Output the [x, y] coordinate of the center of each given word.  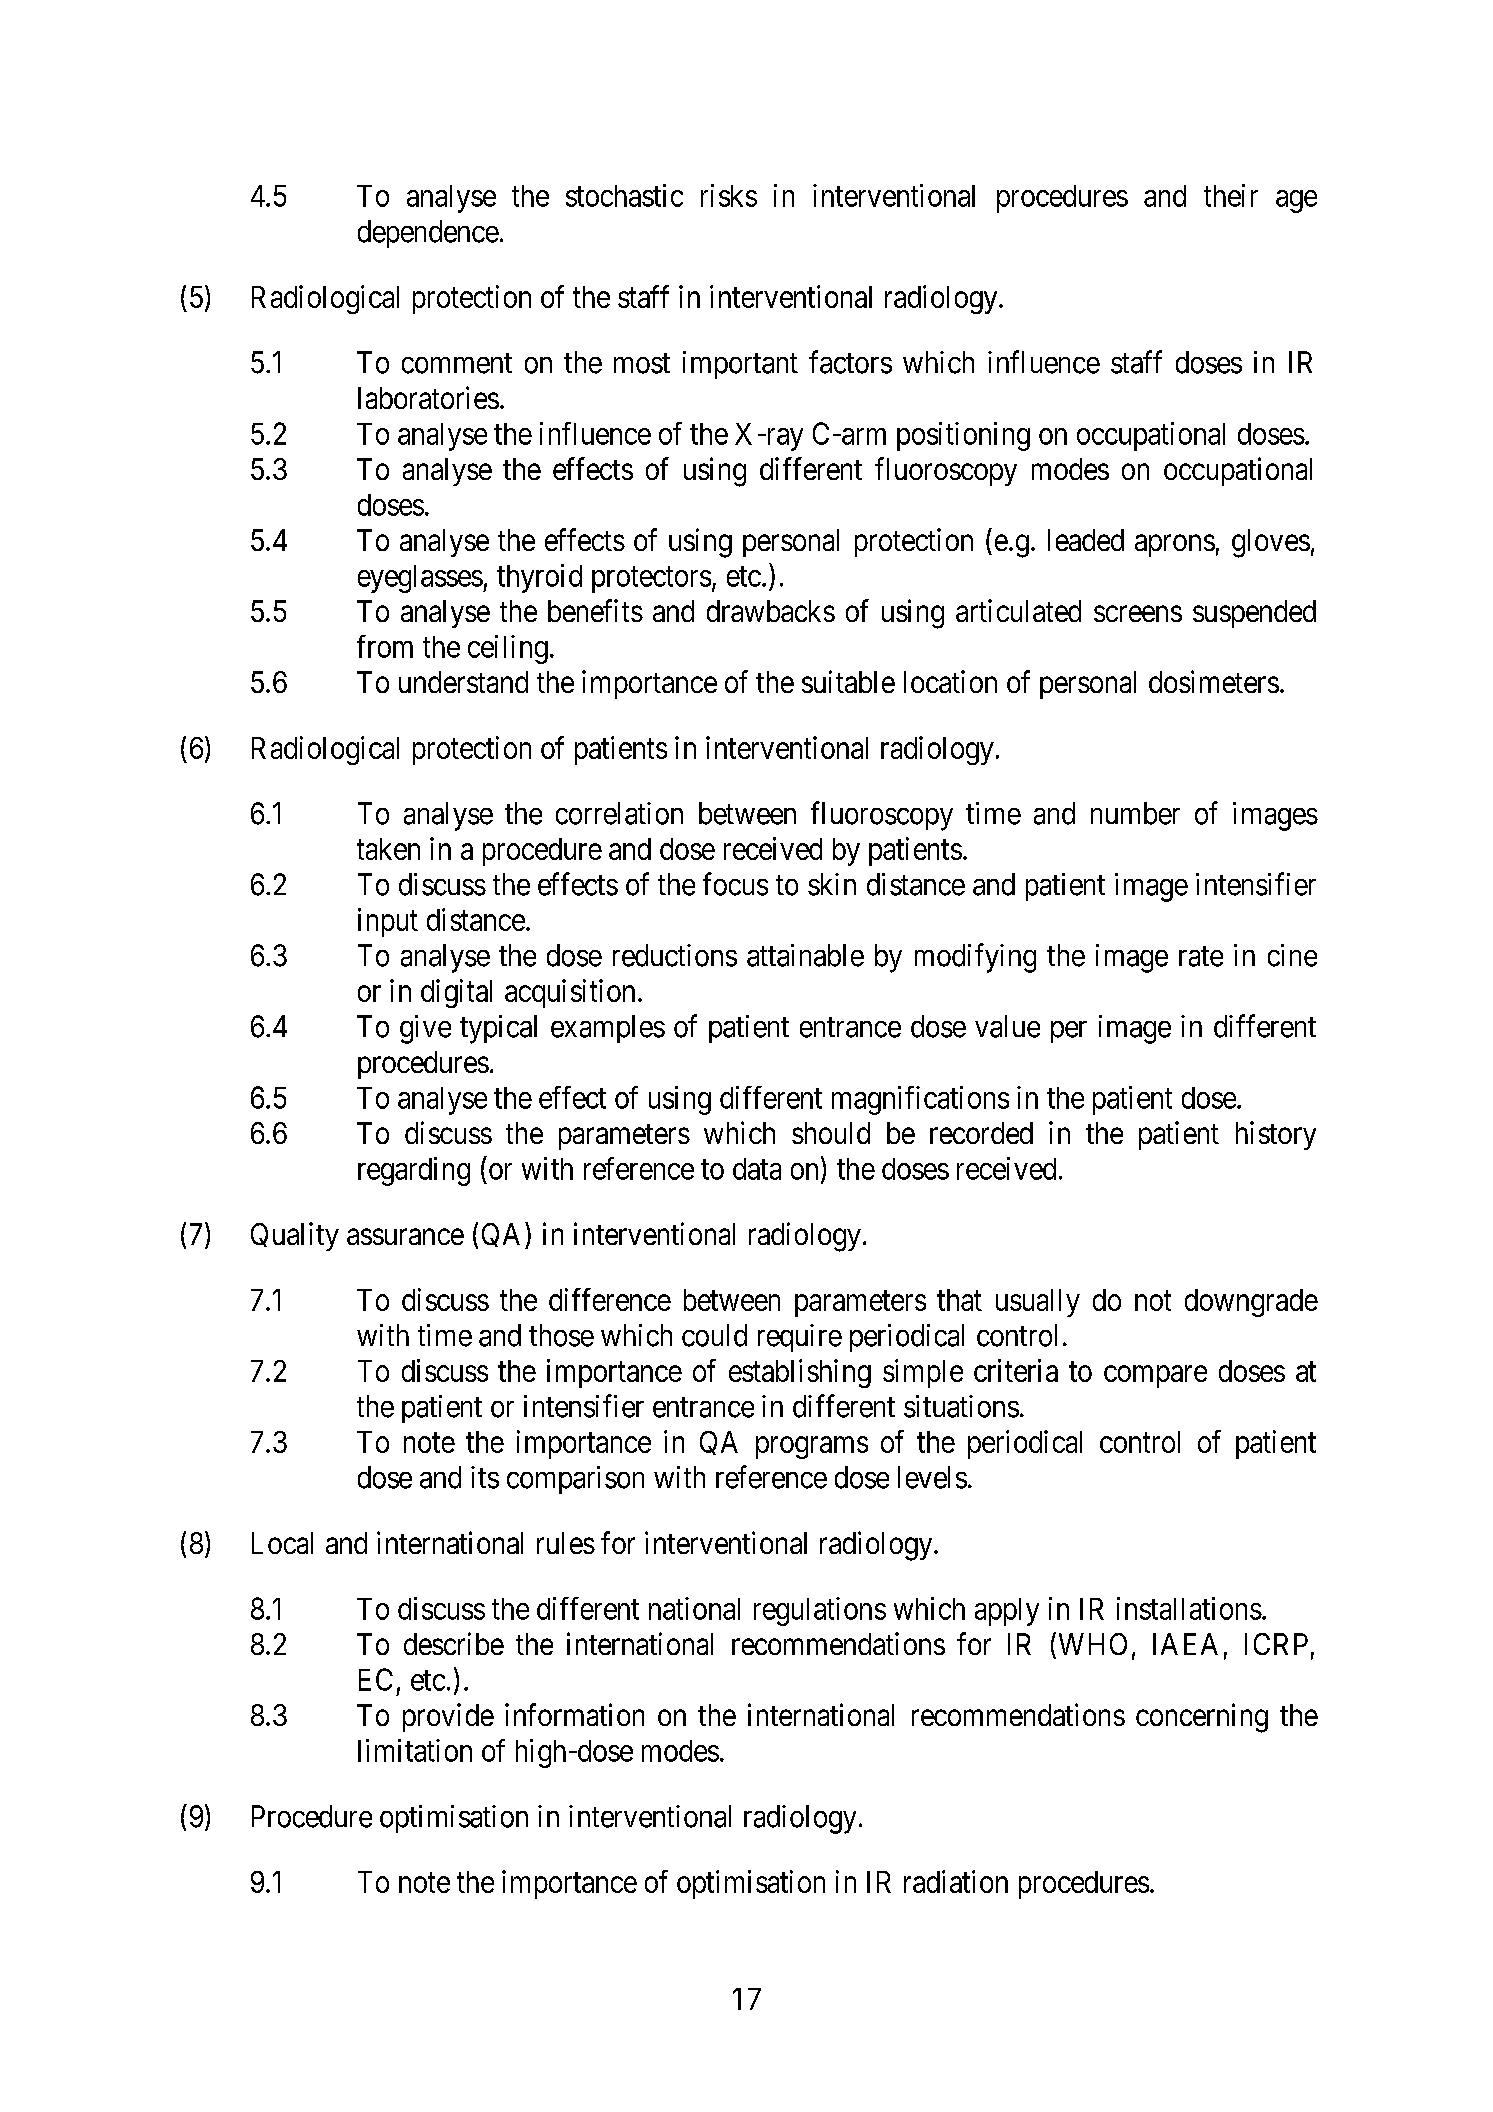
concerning [1202, 1718]
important [740, 365]
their [1231, 195]
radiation [956, 1881]
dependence [428, 234]
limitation [415, 1750]
